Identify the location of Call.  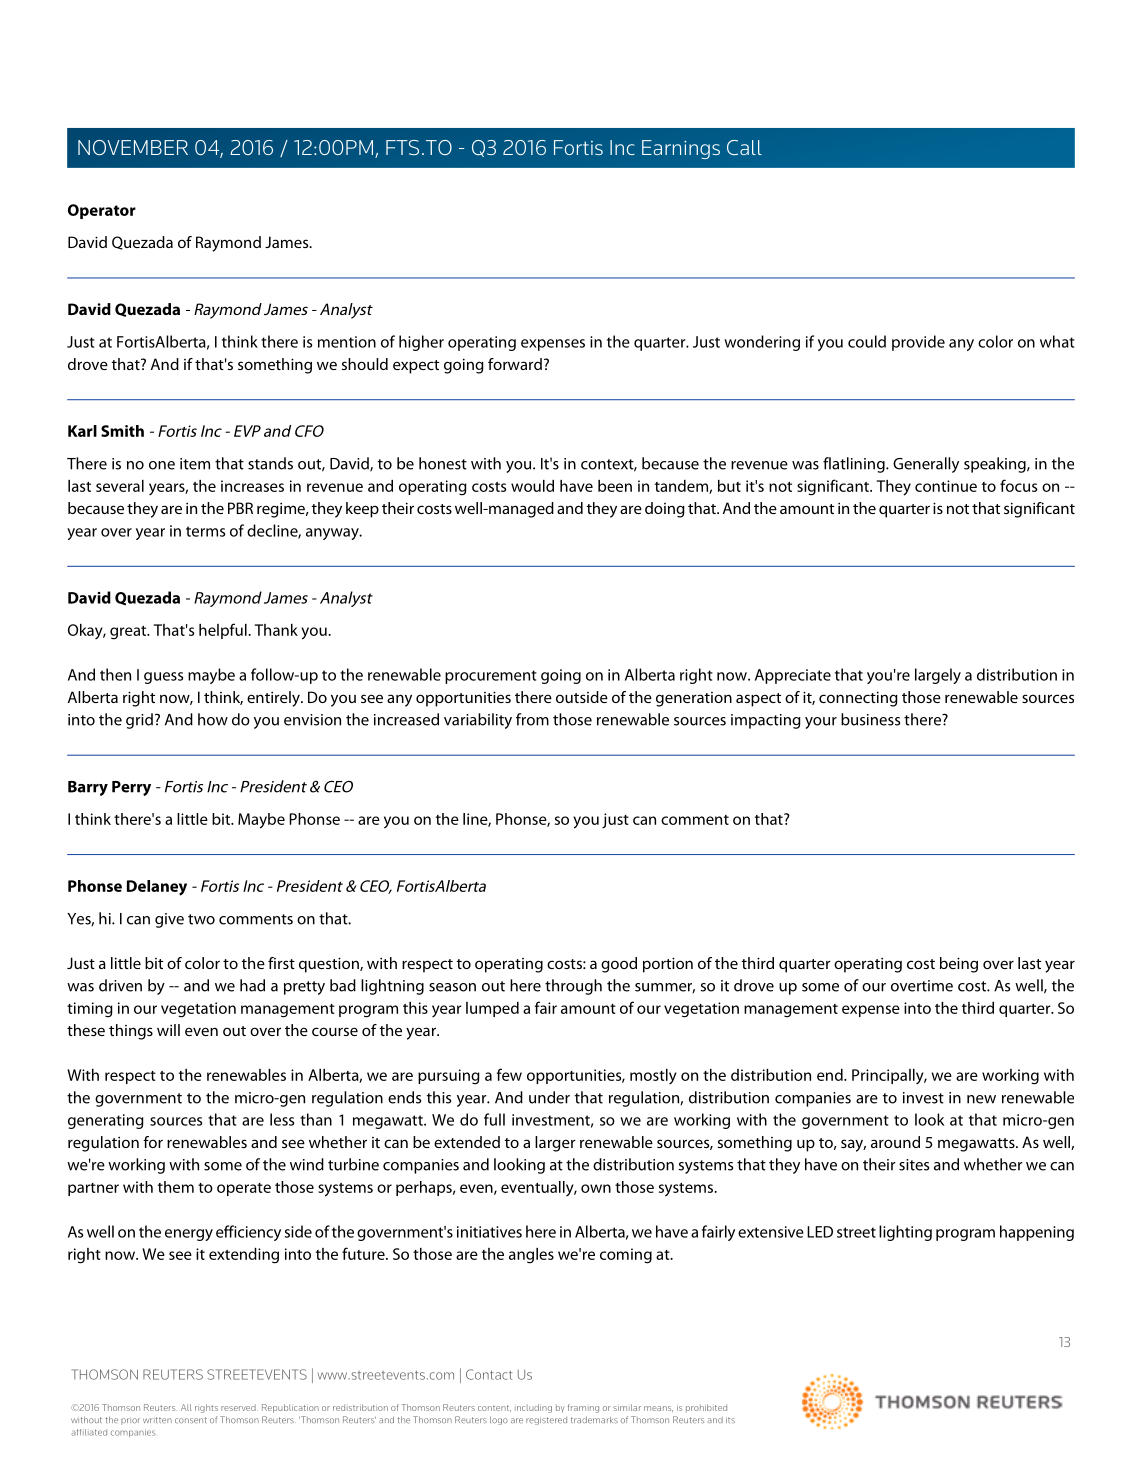
(744, 147).
